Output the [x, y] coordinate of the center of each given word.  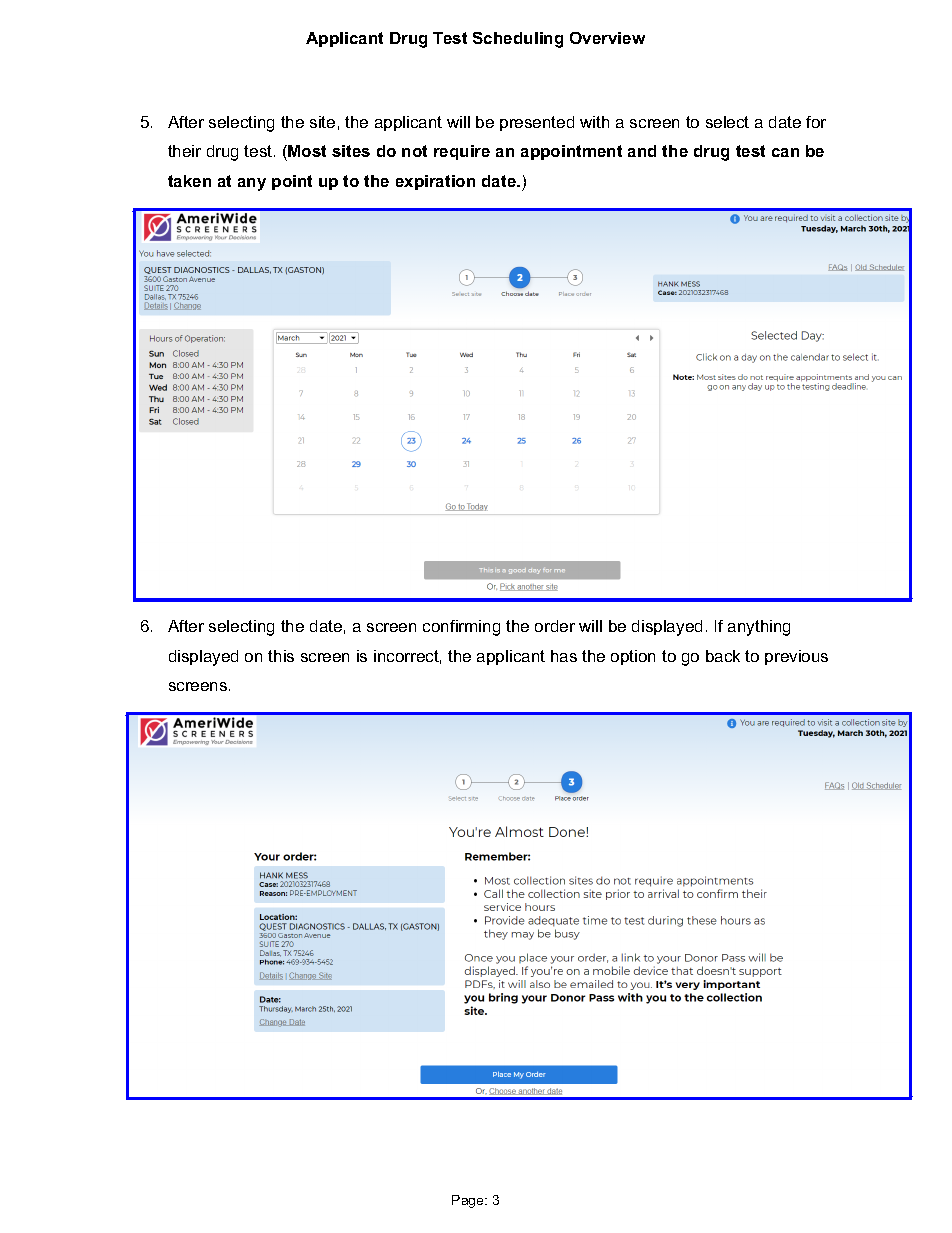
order [555, 626]
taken [189, 181]
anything [759, 628]
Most [306, 151]
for [816, 122]
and [642, 151]
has [564, 656]
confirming [461, 628]
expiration [435, 182]
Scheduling [518, 40]
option [633, 657]
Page [469, 1201]
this [281, 656]
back [723, 656]
